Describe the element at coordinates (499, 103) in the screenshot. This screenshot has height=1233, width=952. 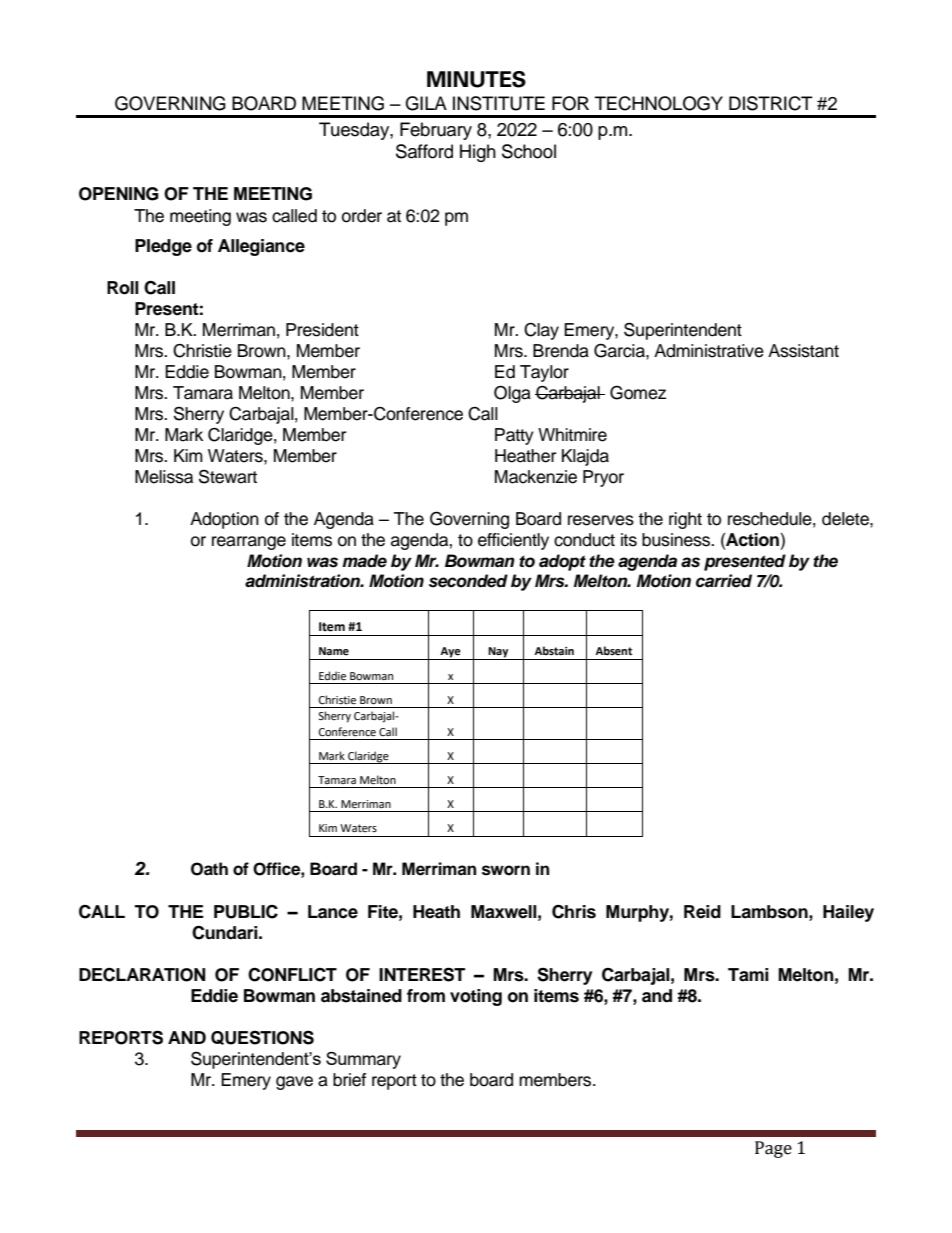
I see `INSTITUTE` at that location.
